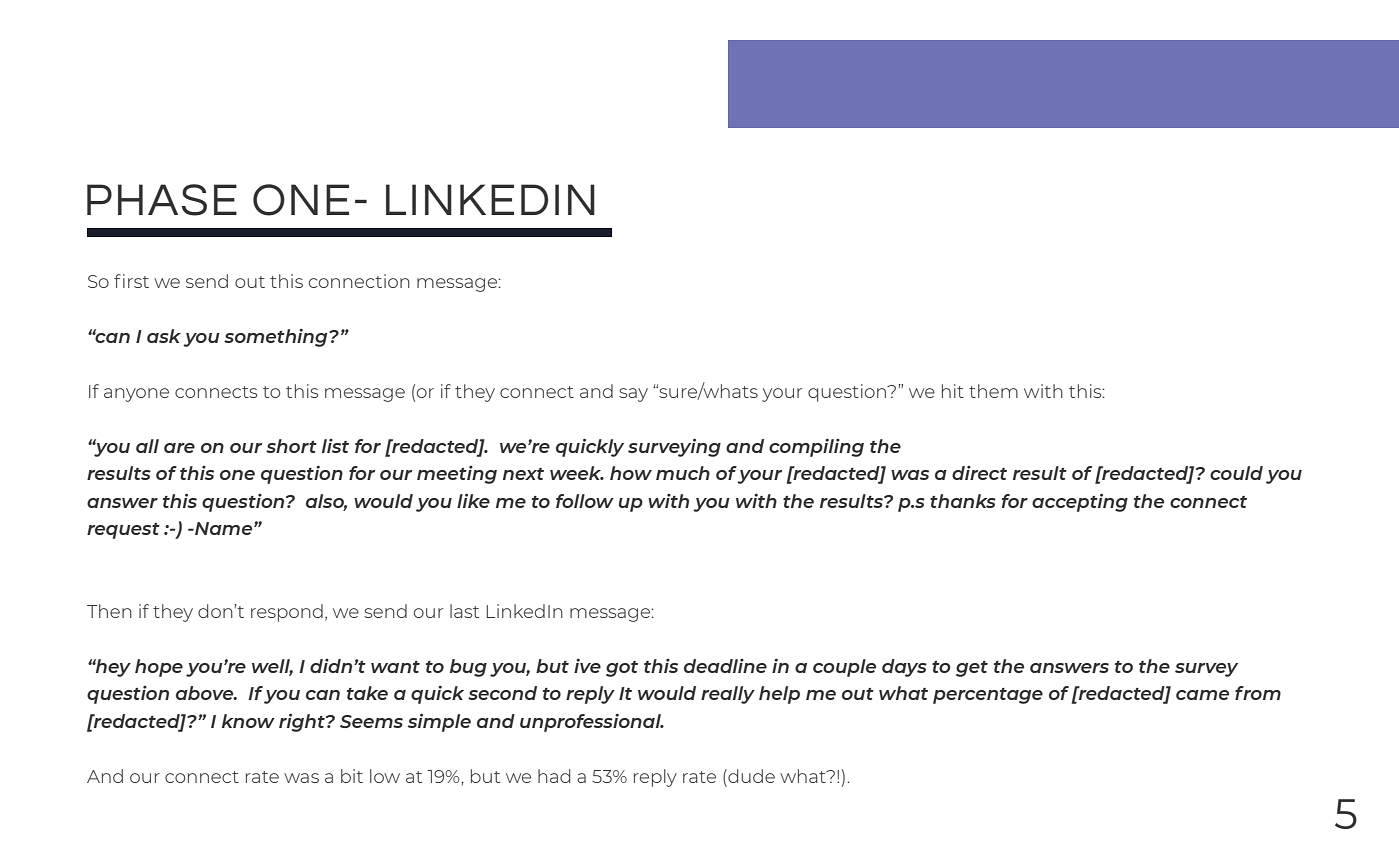 The width and height of the document is (1399, 868). Describe the element at coordinates (162, 200) in the document. I see `PHASE` at that location.
